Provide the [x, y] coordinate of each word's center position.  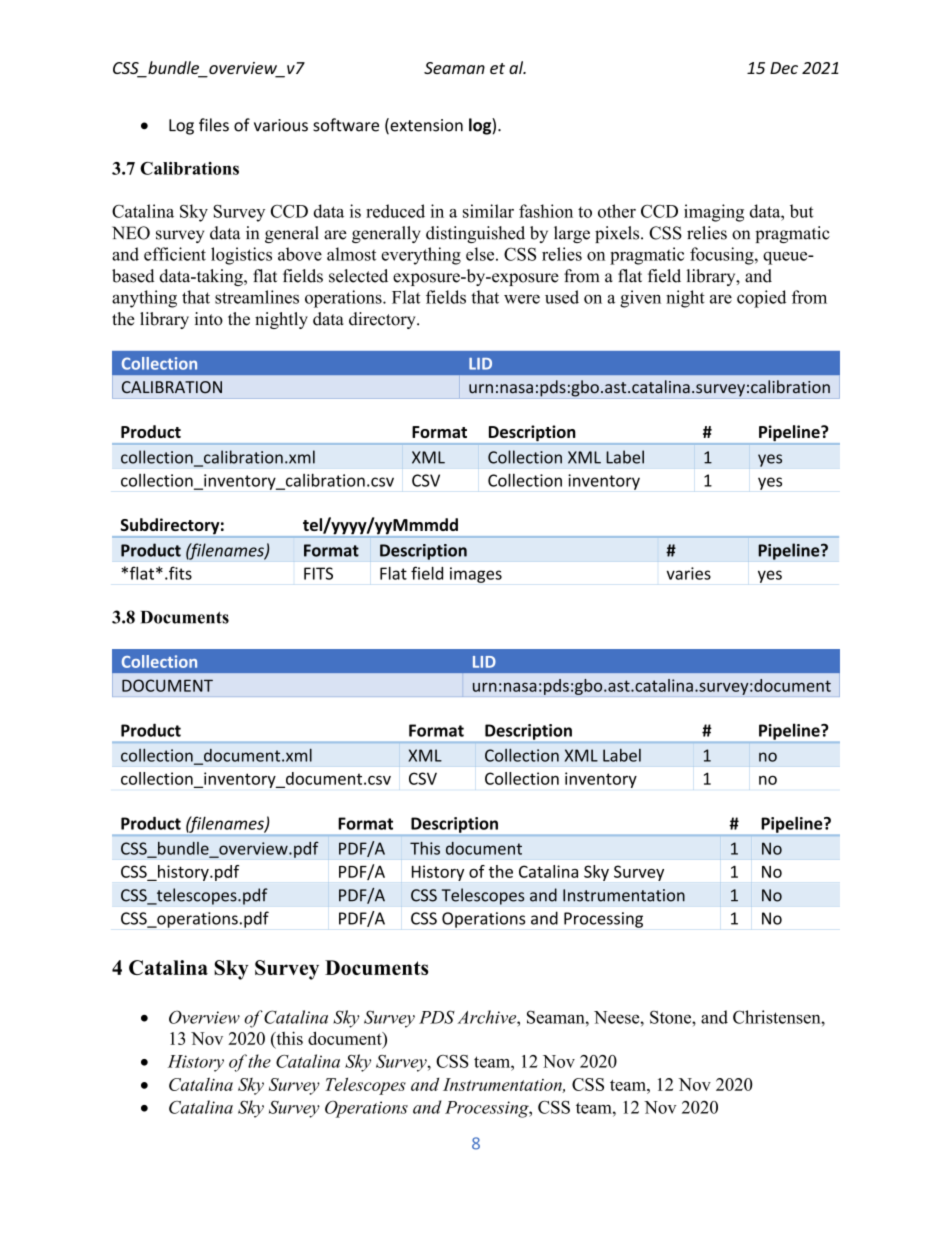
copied [761, 299]
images [476, 575]
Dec [784, 68]
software [346, 125]
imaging [714, 213]
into [208, 319]
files [214, 125]
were [522, 299]
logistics [241, 256]
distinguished [475, 234]
